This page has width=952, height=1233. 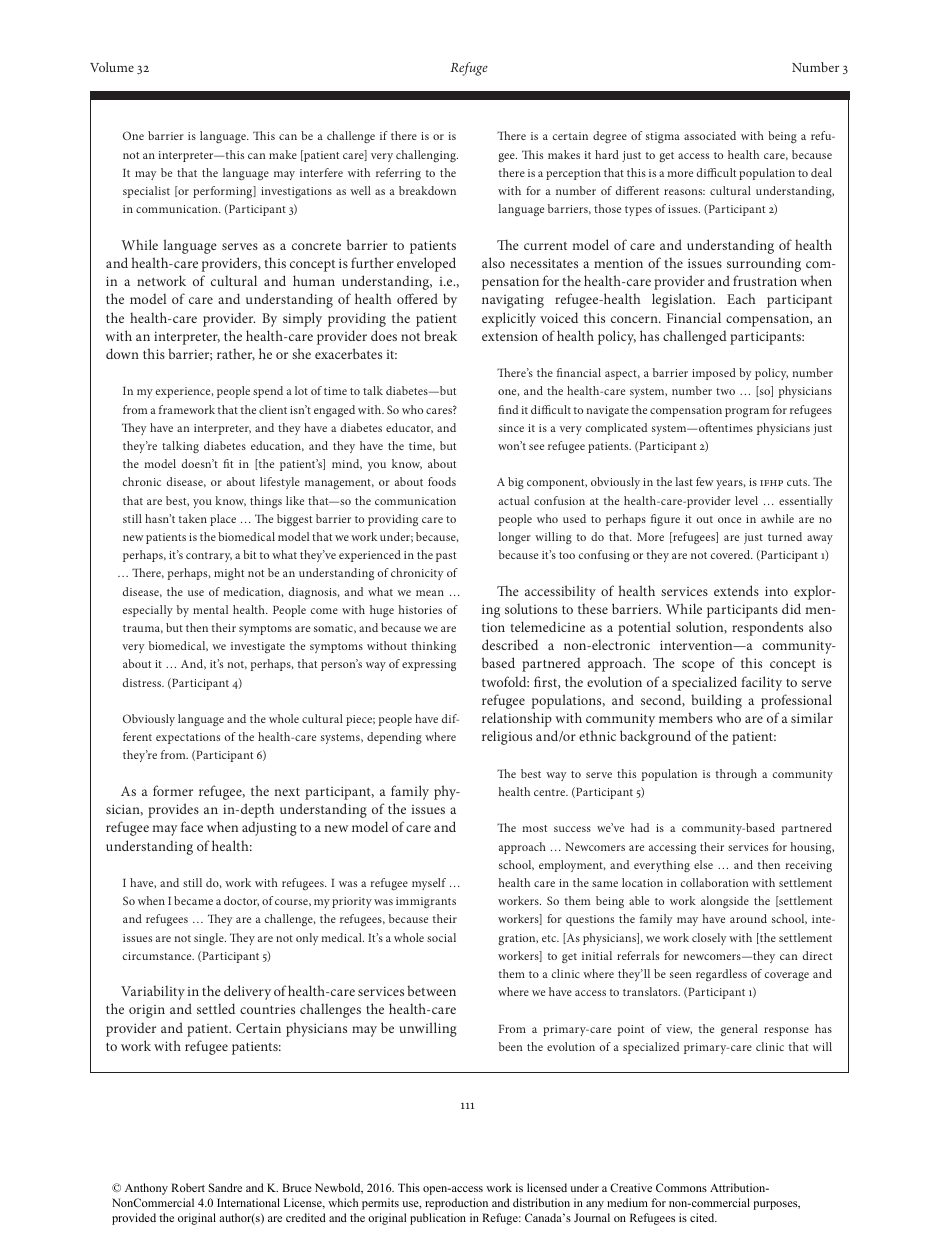 What do you see at coordinates (431, 990) in the page?
I see `between` at bounding box center [431, 990].
